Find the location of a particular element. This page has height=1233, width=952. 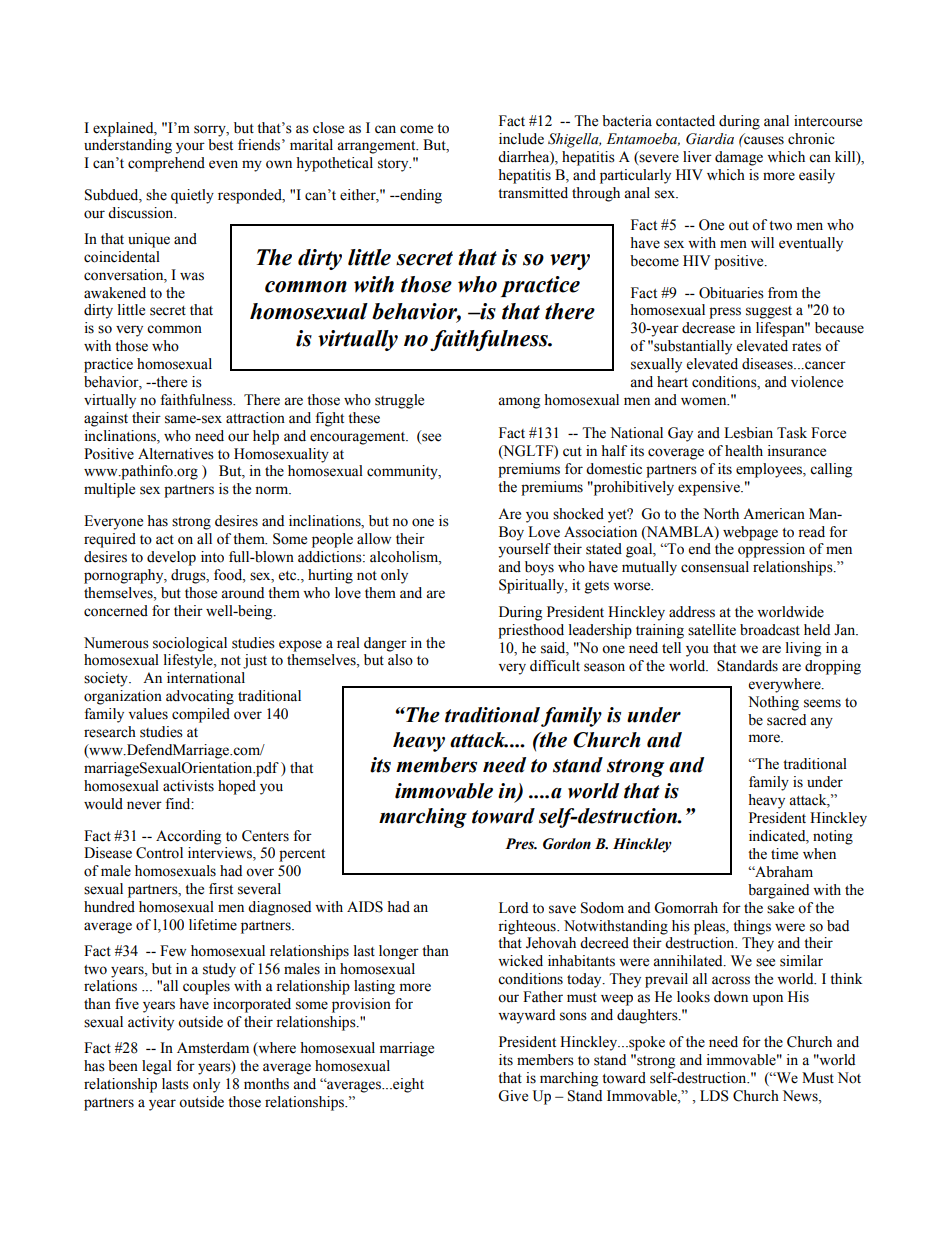

first is located at coordinates (221, 889).
